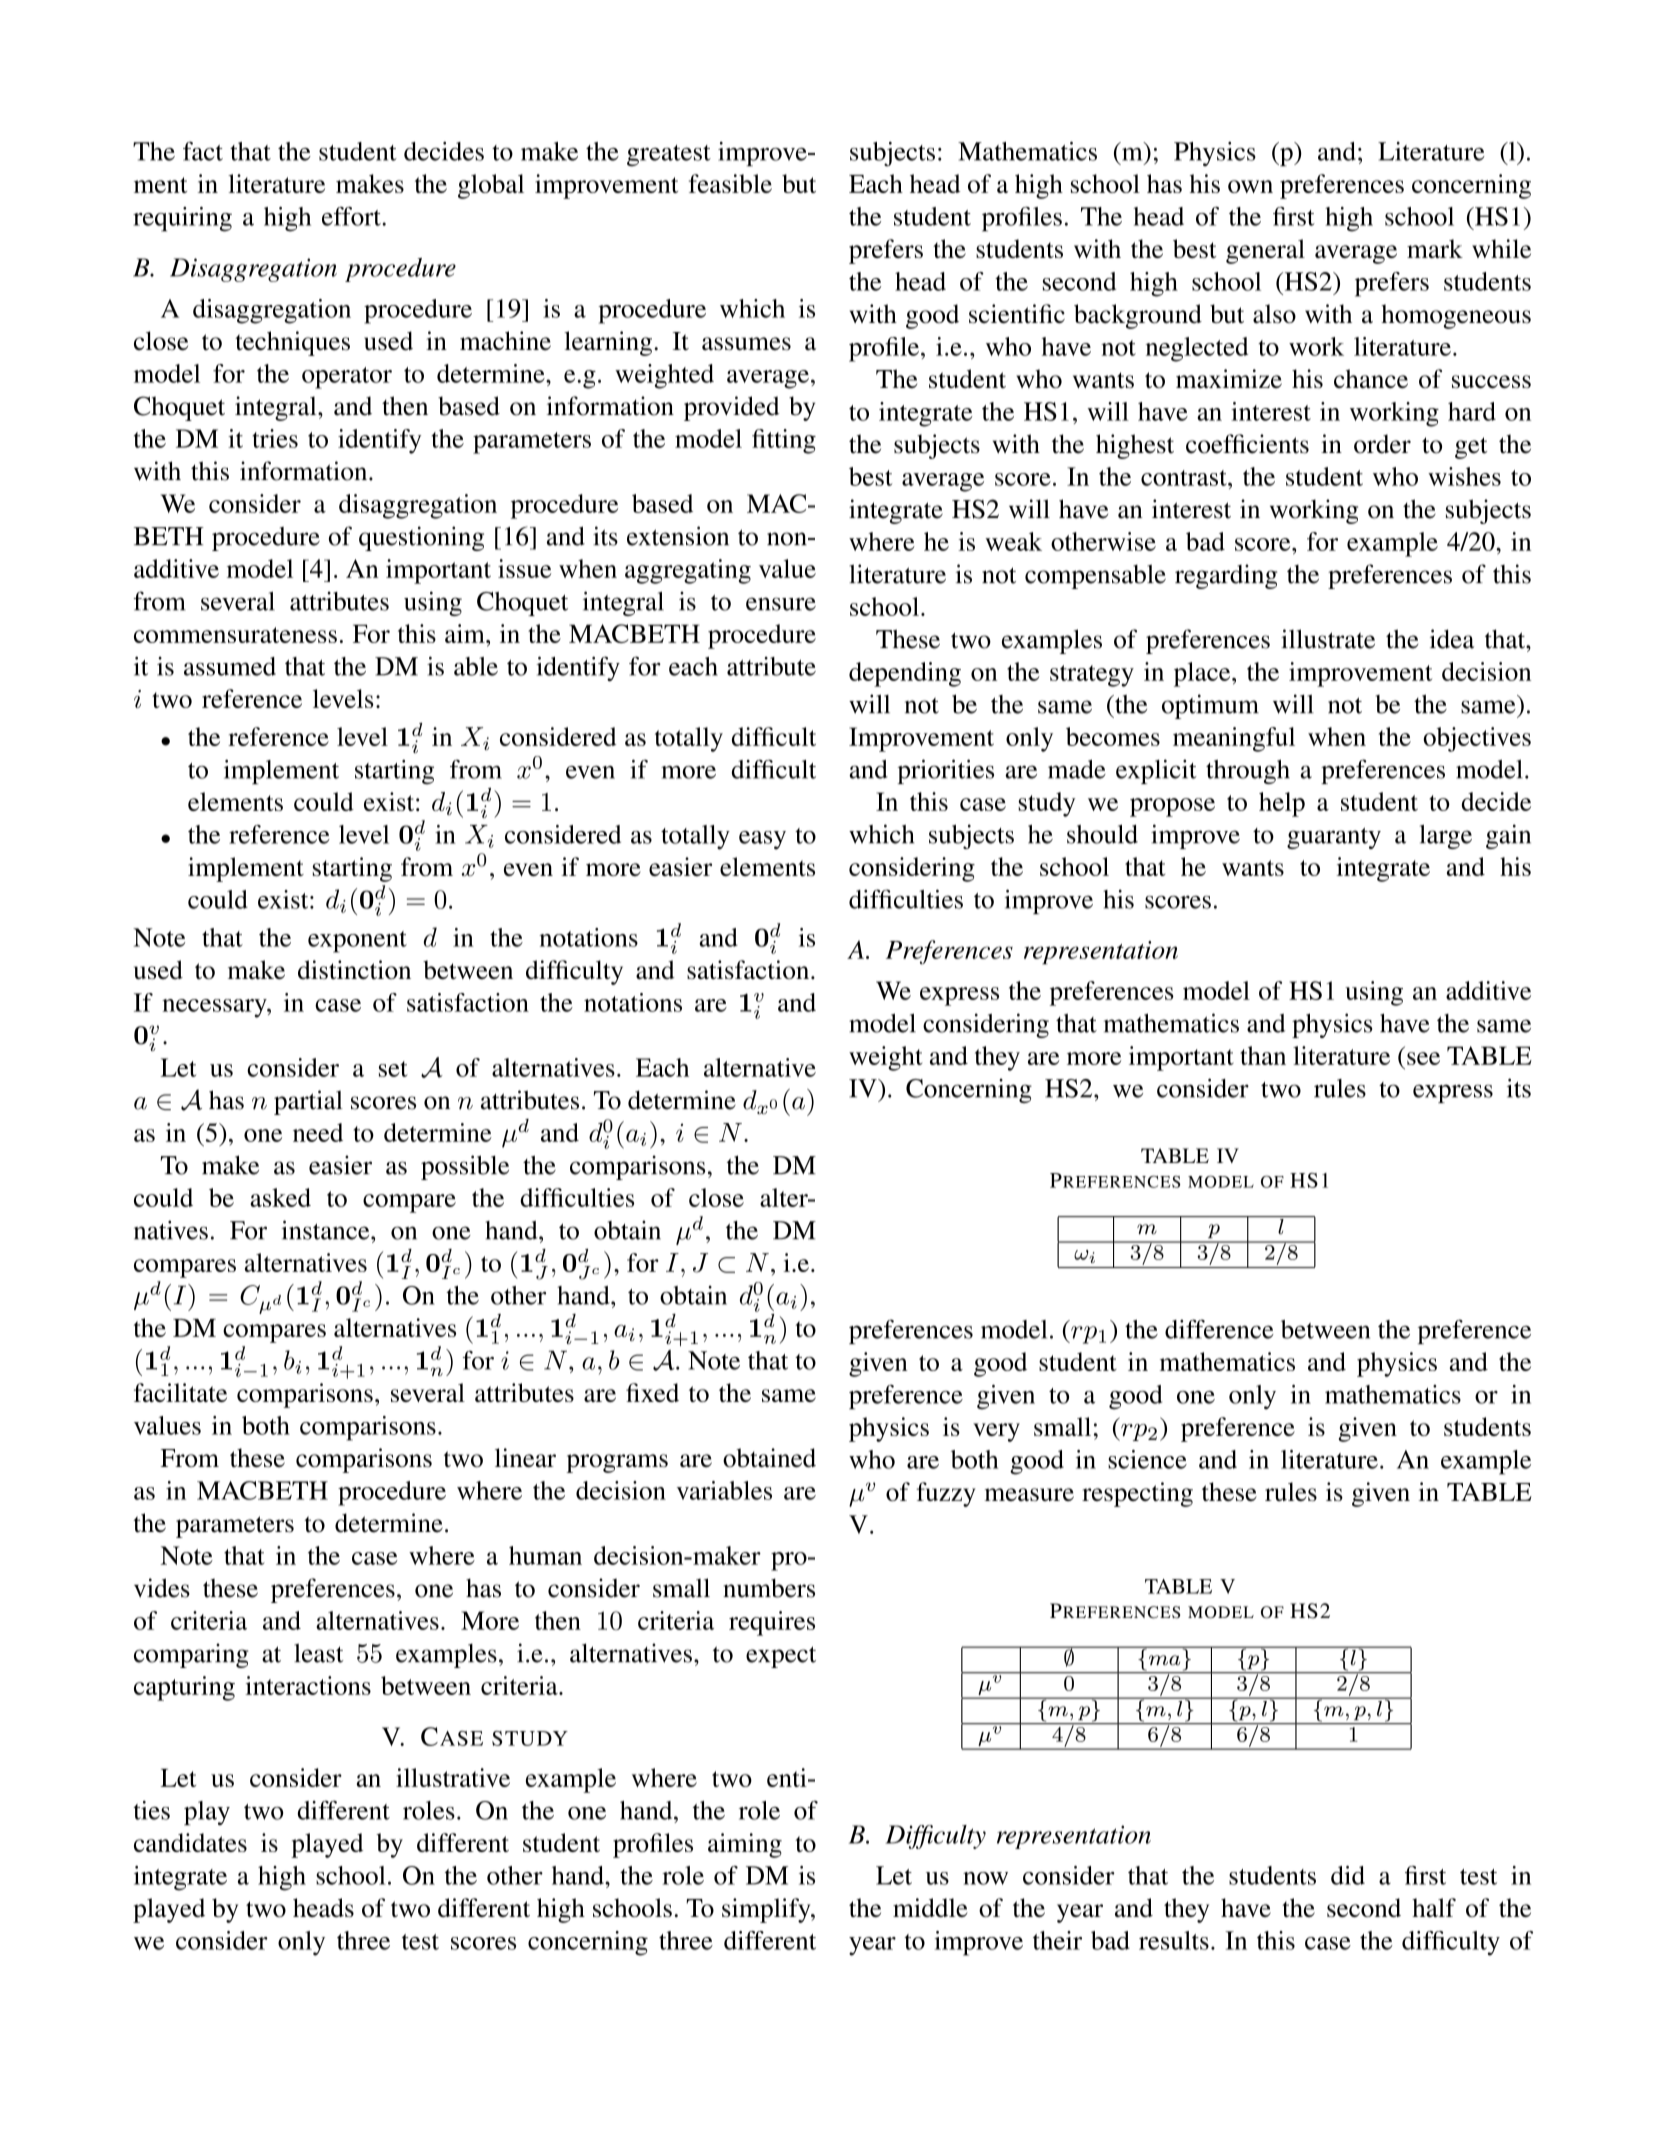 The width and height of the document is (1665, 2155). What do you see at coordinates (352, 216) in the document?
I see `effort` at bounding box center [352, 216].
